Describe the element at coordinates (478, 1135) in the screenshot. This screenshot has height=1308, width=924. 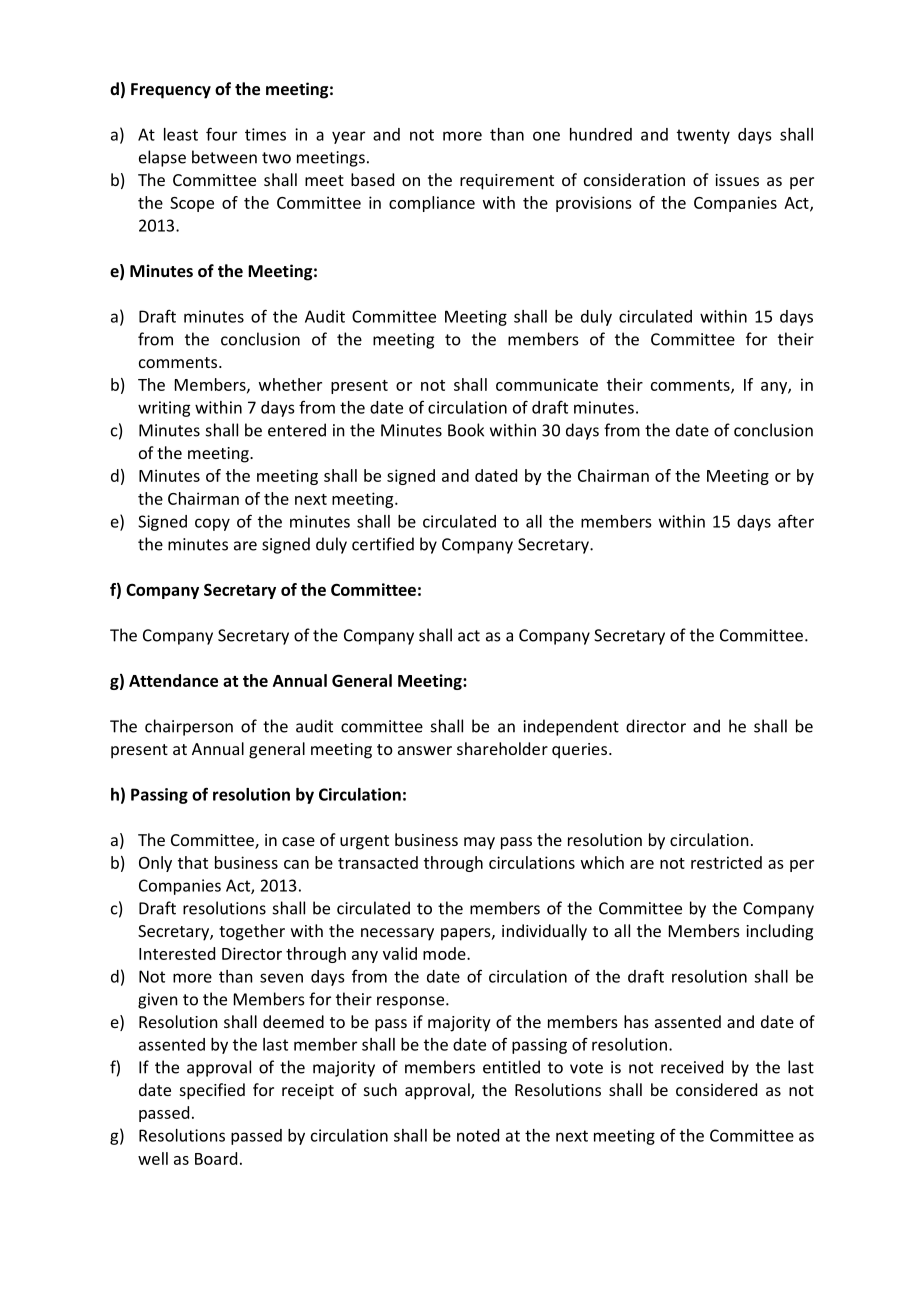
I see `noted` at that location.
